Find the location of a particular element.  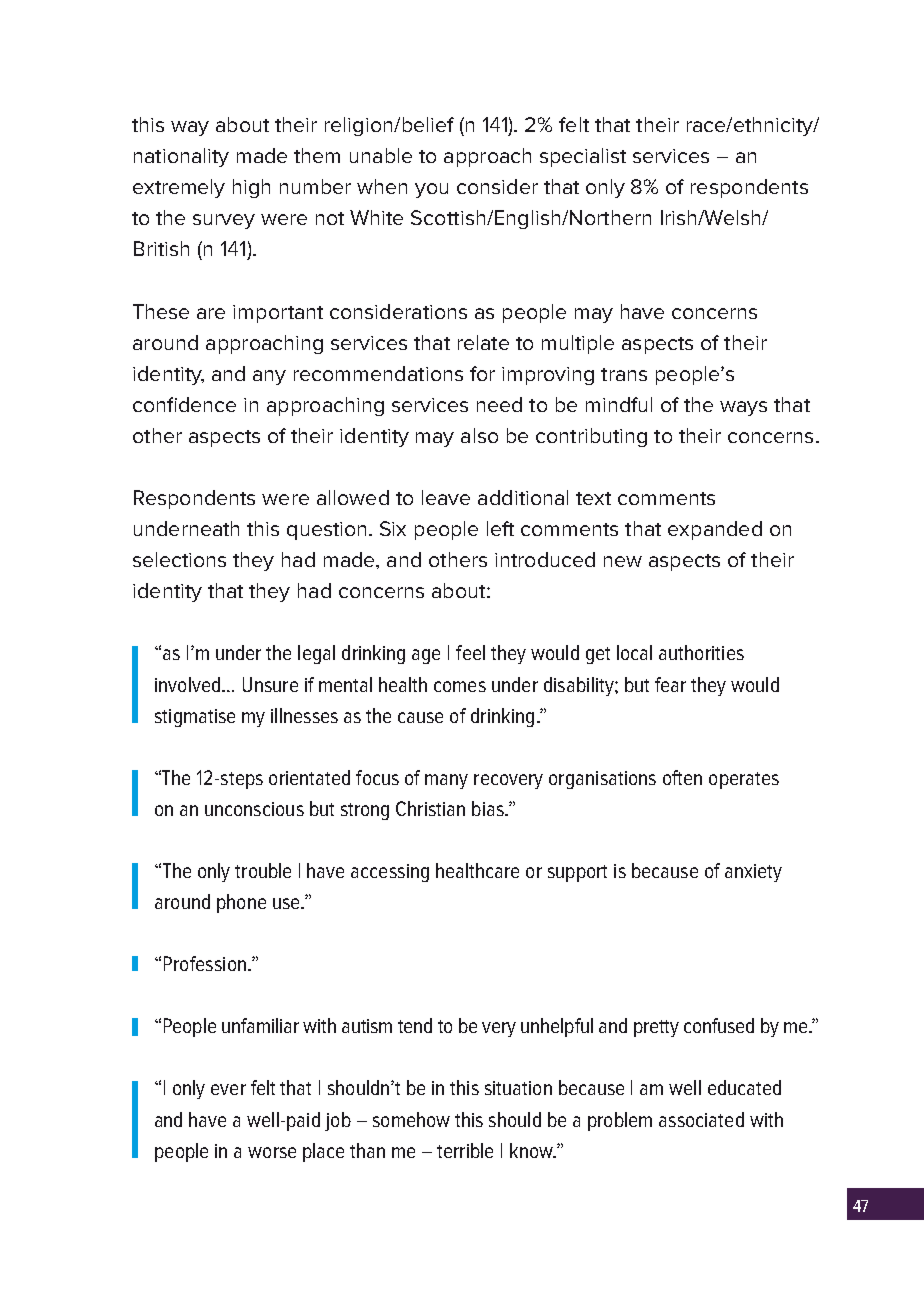

specialist is located at coordinates (583, 157).
